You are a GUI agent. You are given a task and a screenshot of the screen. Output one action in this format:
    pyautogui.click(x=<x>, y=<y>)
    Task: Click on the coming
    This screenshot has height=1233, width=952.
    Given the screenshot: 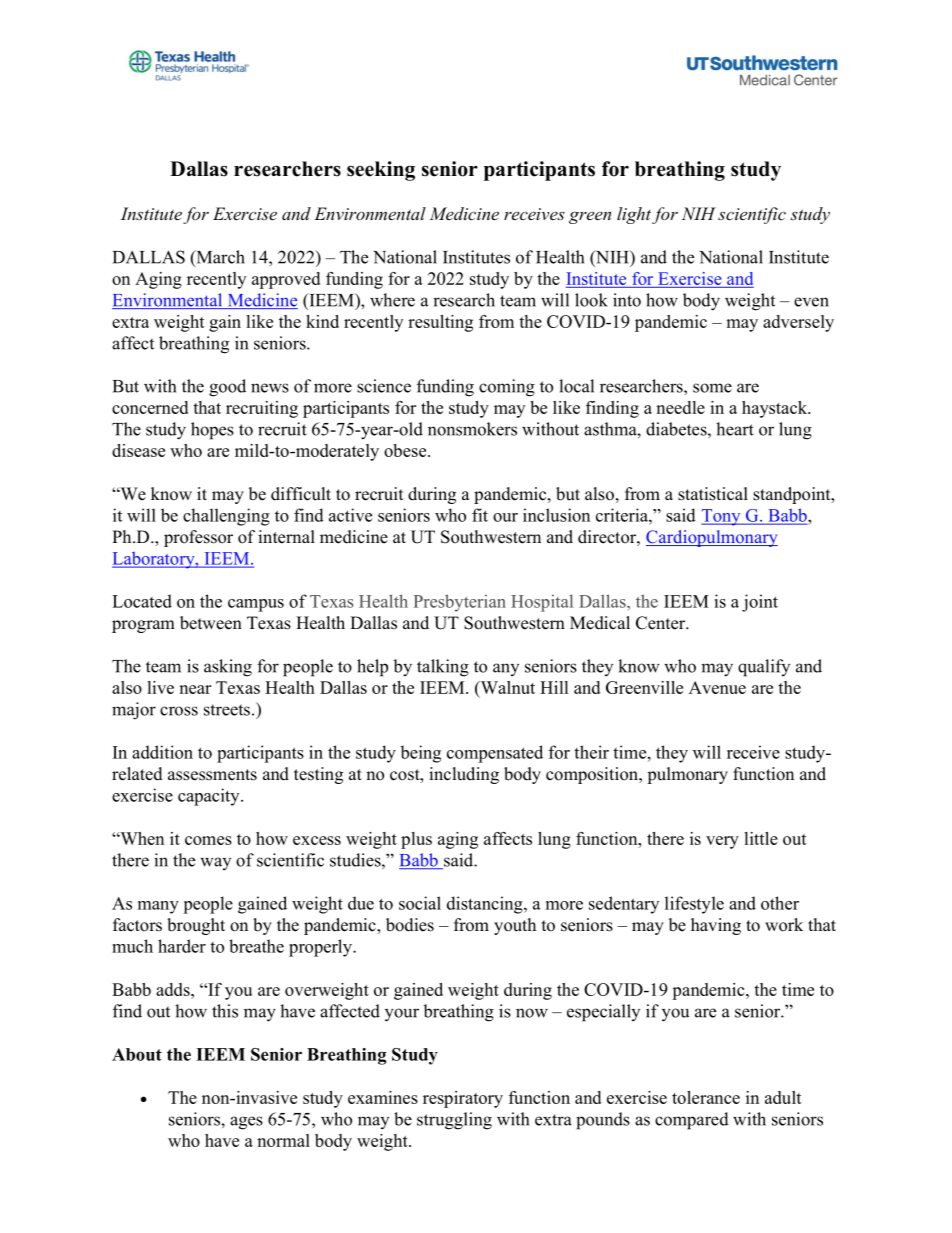 What is the action you would take?
    pyautogui.click(x=507, y=388)
